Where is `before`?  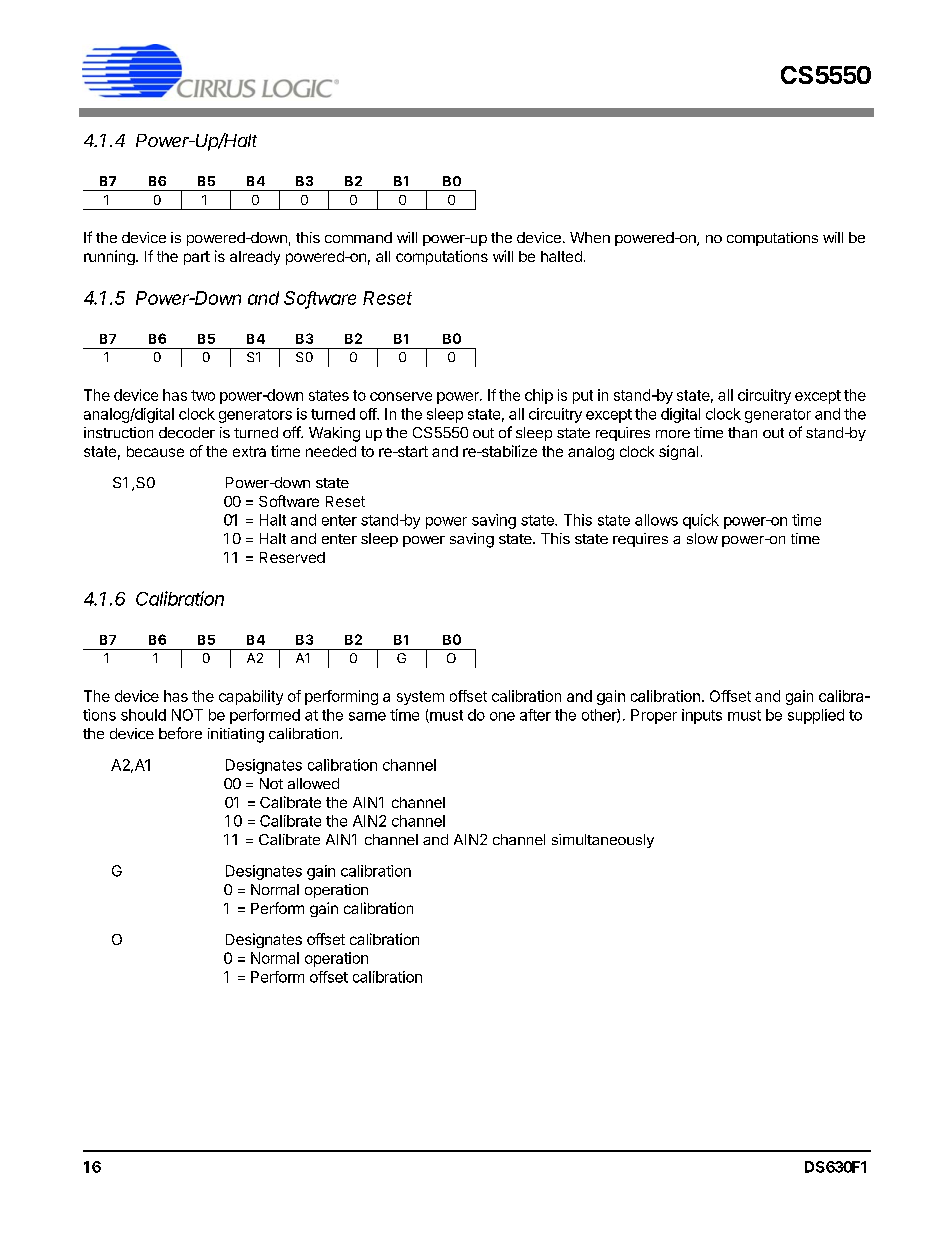
before is located at coordinates (180, 733).
